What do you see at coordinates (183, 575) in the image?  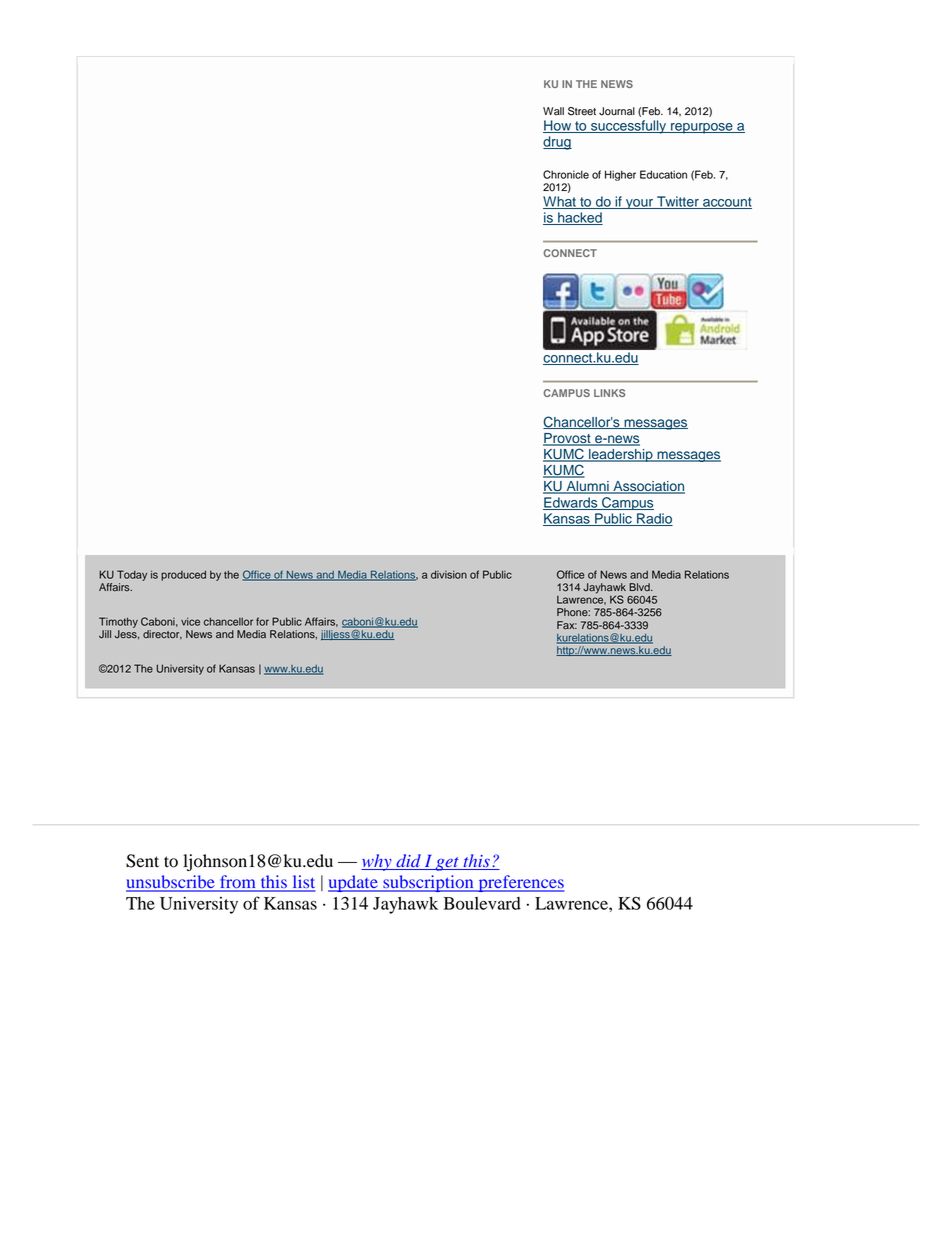 I see `produced` at bounding box center [183, 575].
